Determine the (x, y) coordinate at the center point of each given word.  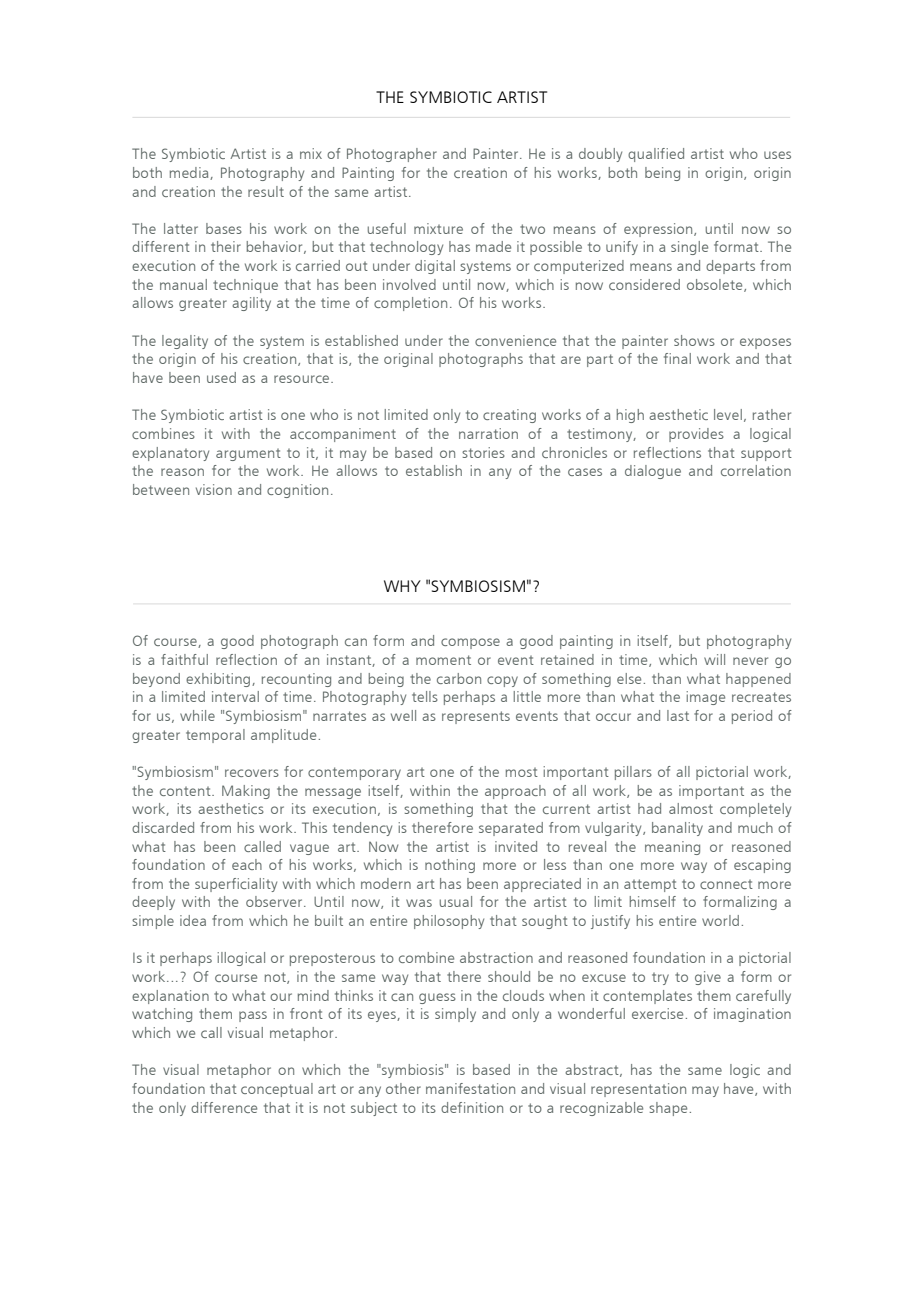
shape (669, 1109)
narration (488, 433)
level (728, 414)
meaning (672, 848)
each (247, 864)
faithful (184, 659)
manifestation (470, 1088)
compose (470, 643)
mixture (438, 228)
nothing (450, 866)
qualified (656, 155)
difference (224, 1107)
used (221, 377)
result (266, 191)
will (714, 659)
